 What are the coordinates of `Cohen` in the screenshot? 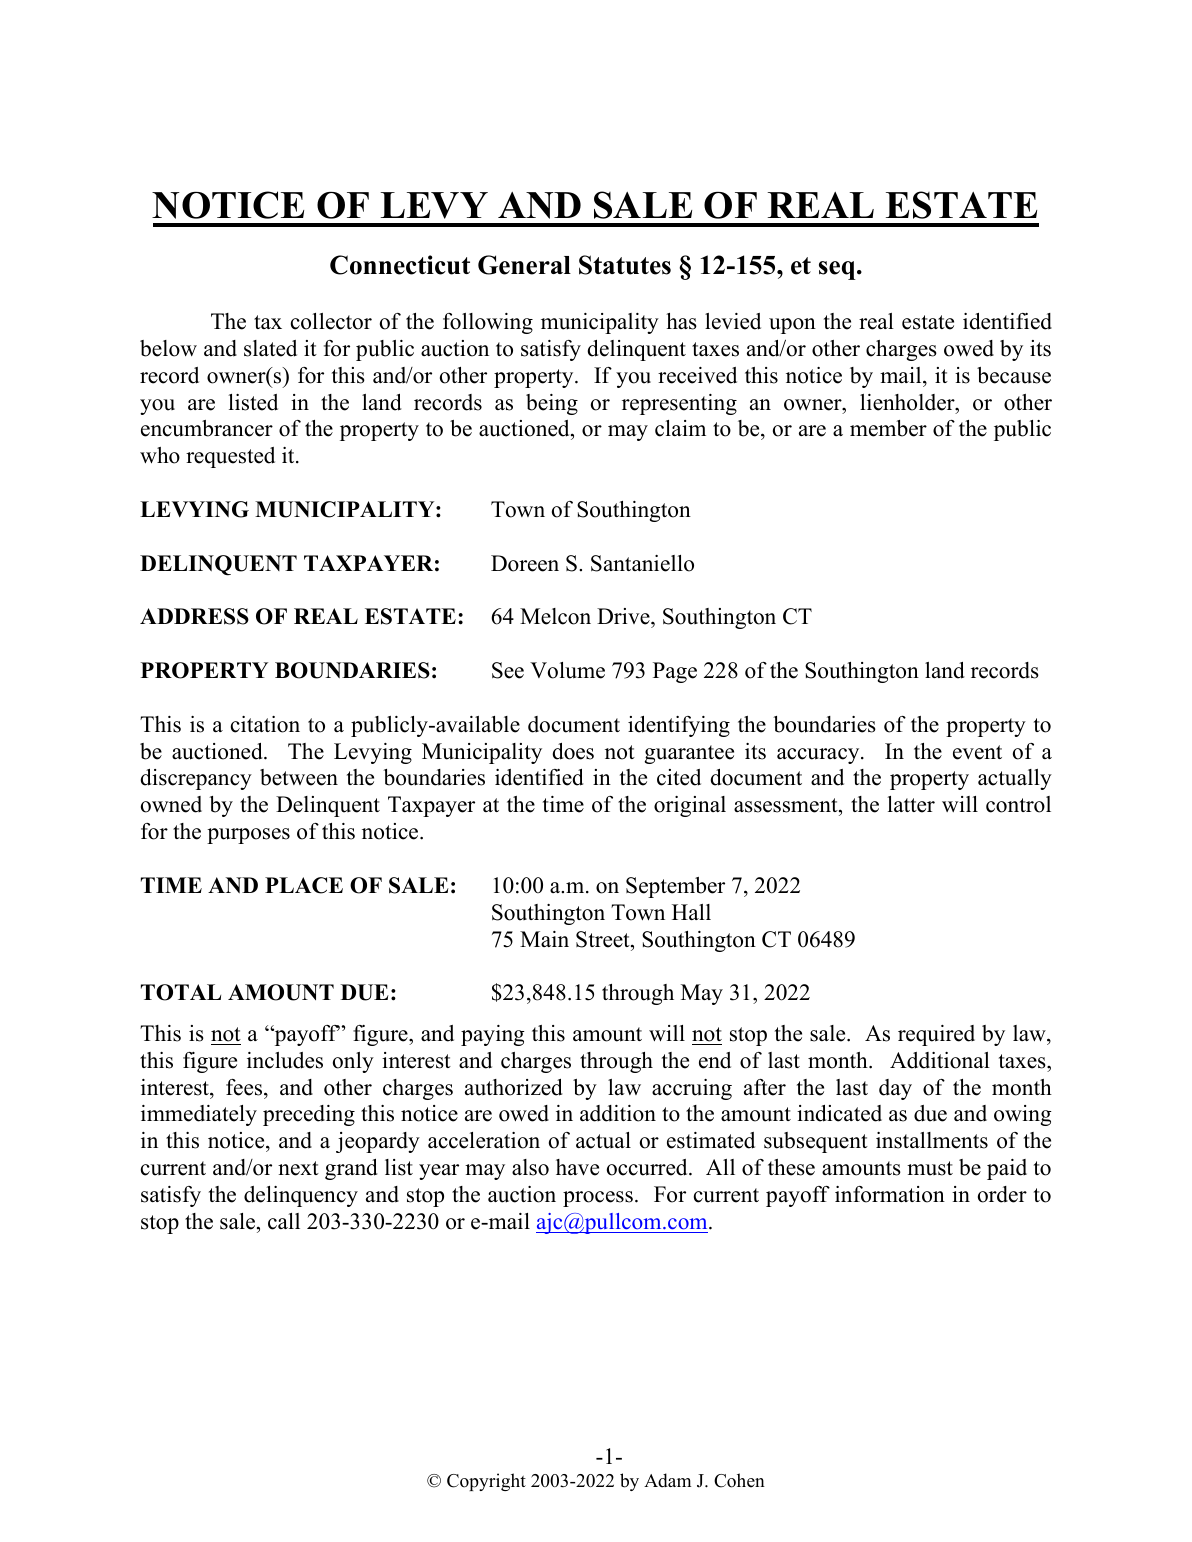 It's located at (739, 1480).
